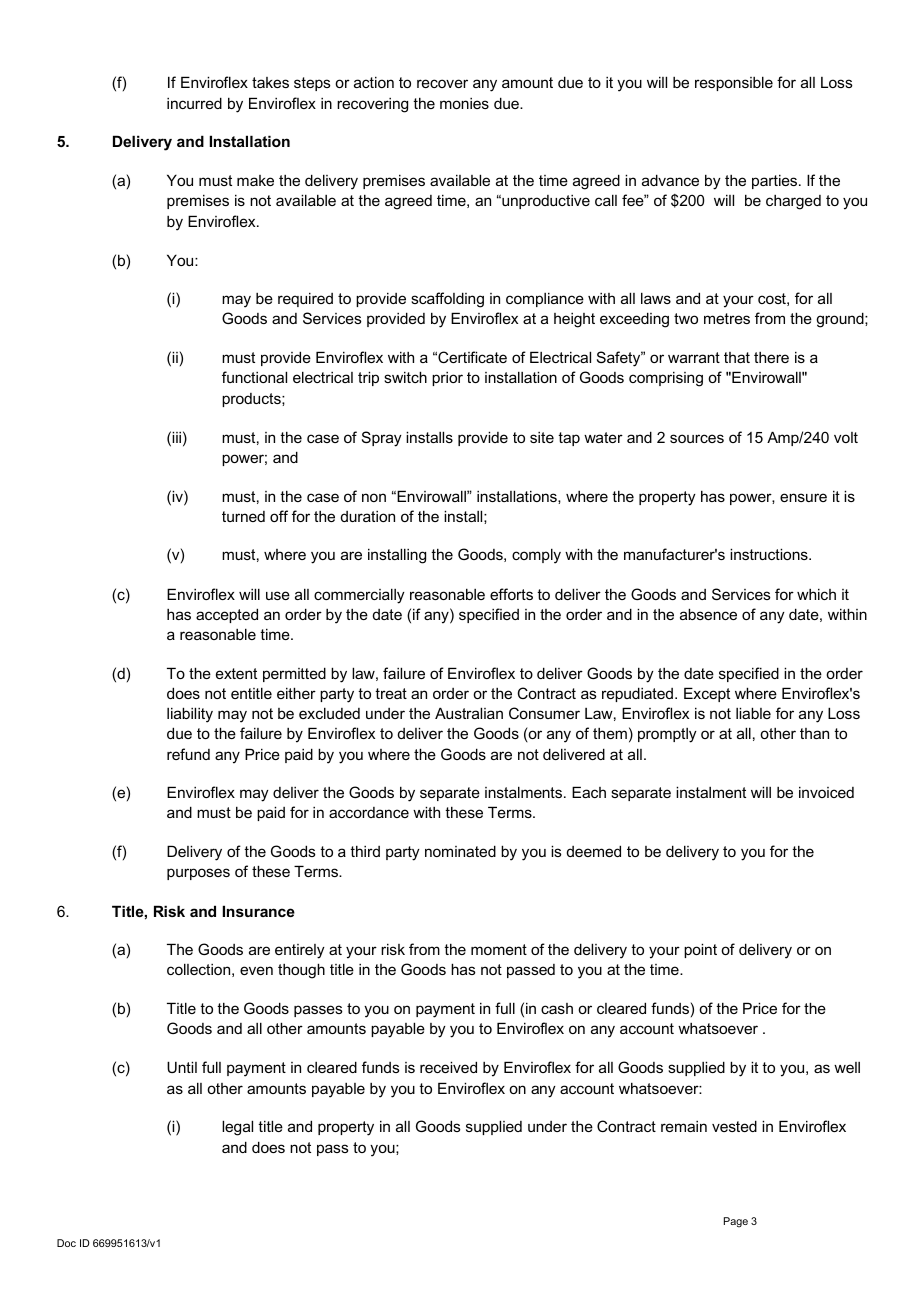  I want to click on monies, so click(464, 103).
